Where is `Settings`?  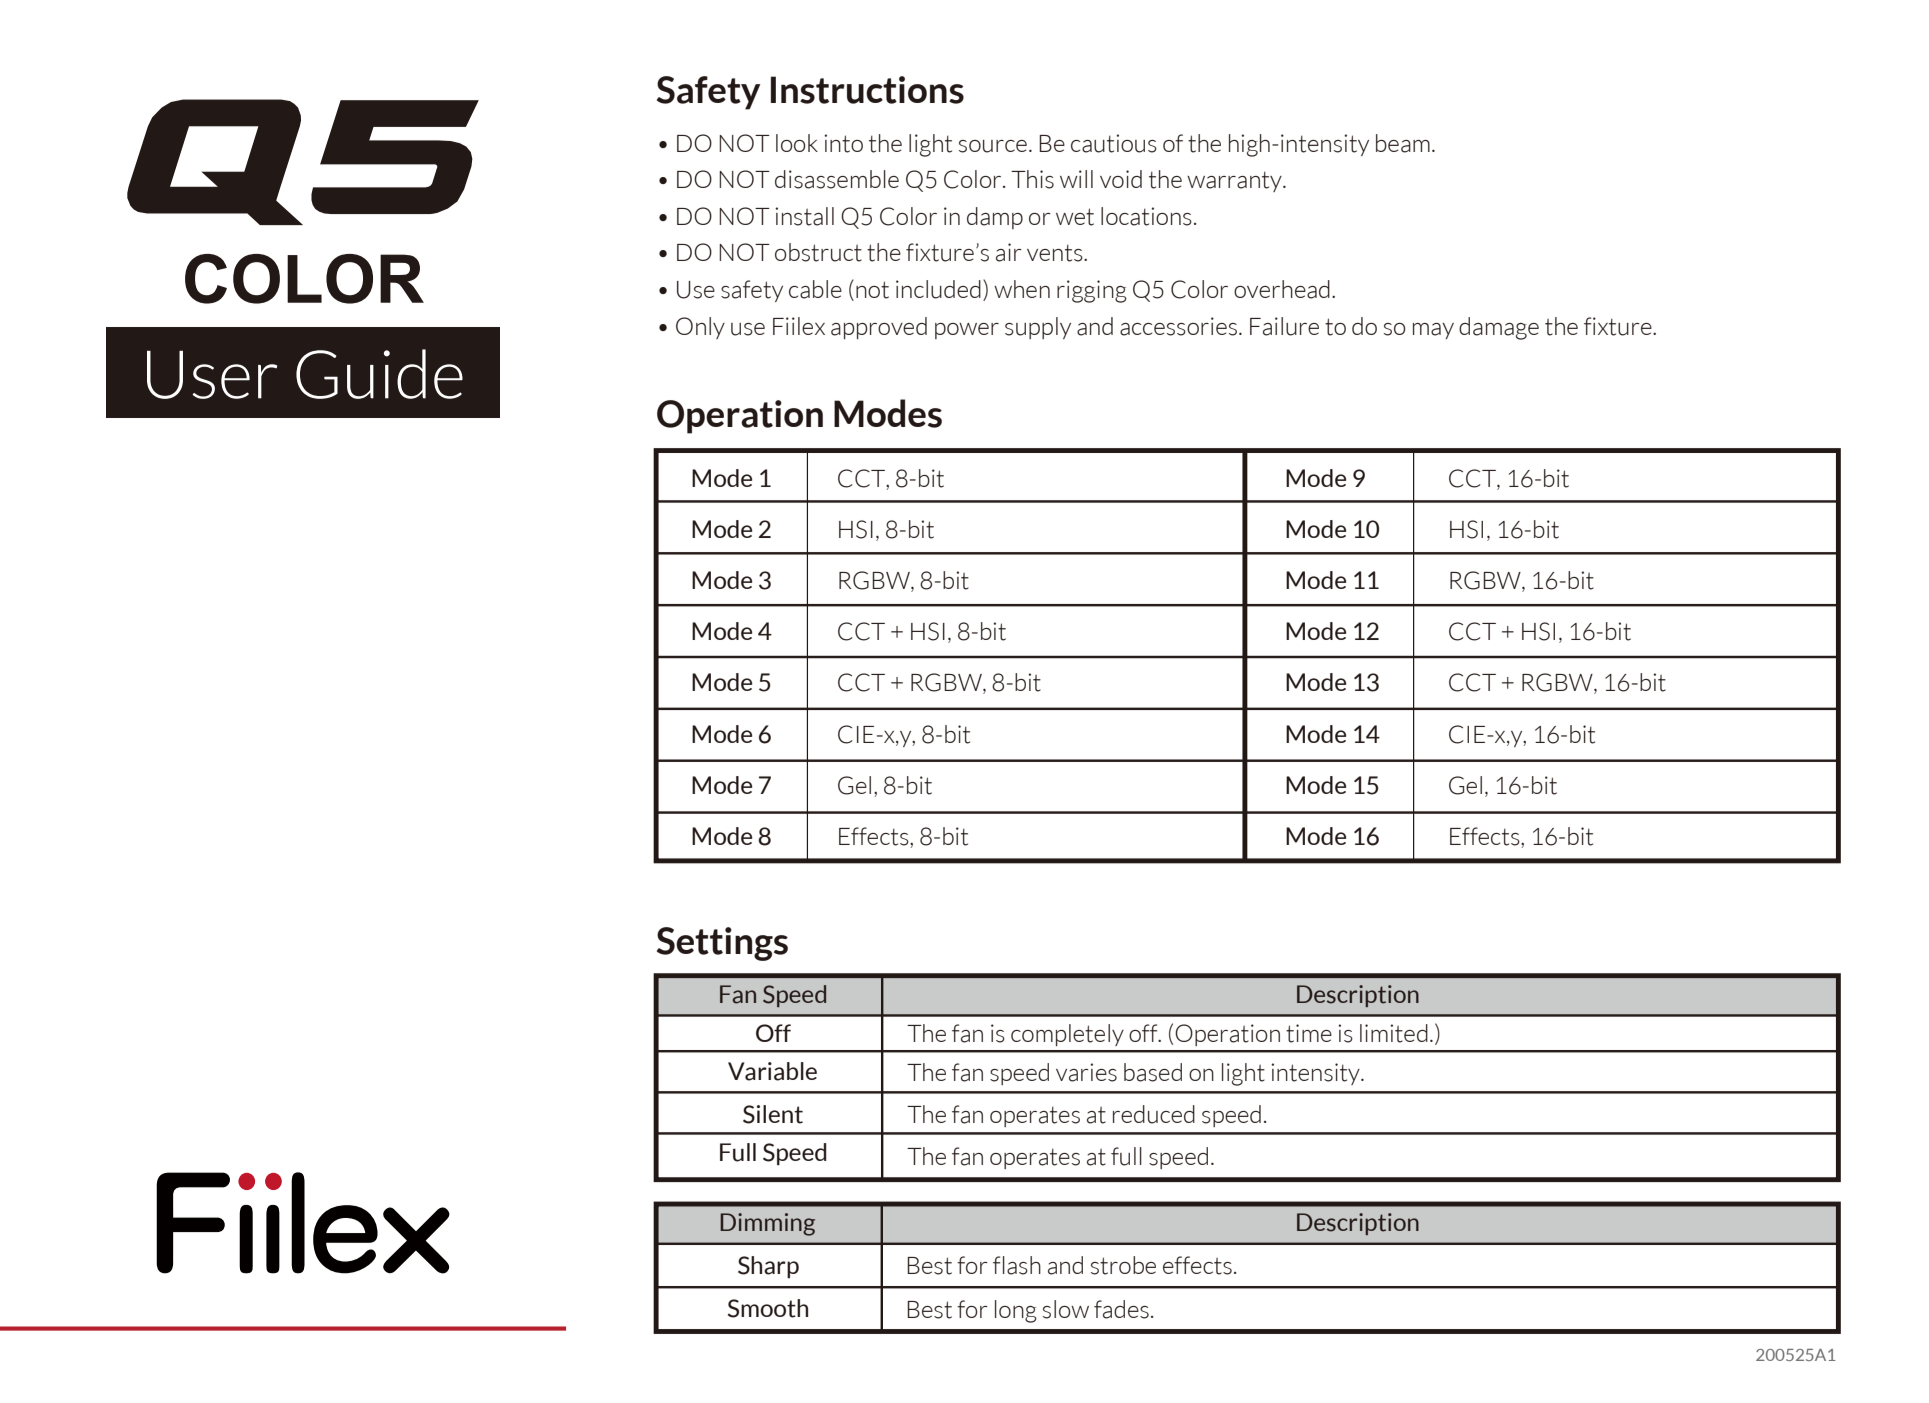 Settings is located at coordinates (722, 944).
